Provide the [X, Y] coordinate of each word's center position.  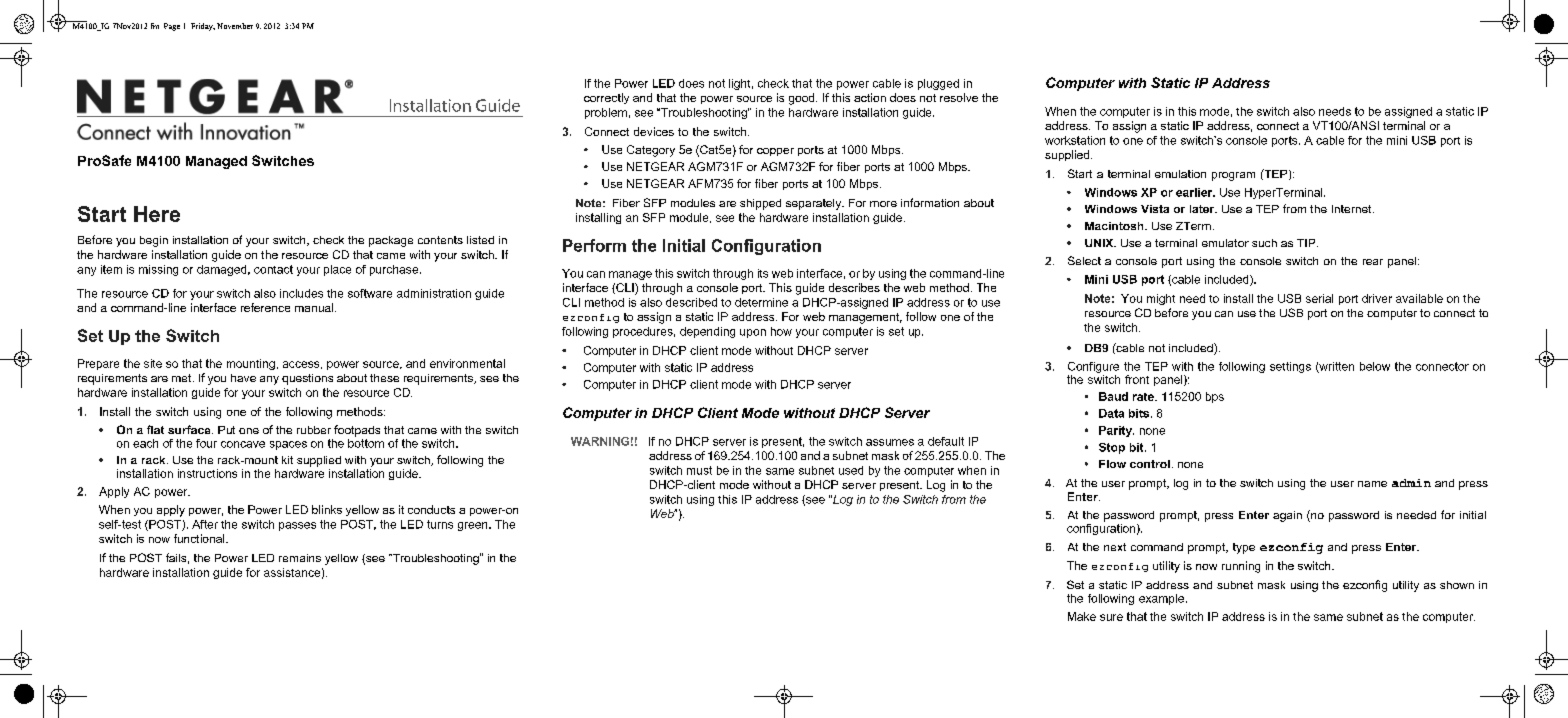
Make [1082, 616]
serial [1319, 298]
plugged [938, 84]
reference [265, 307]
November [235, 26]
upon [753, 333]
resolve [959, 97]
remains [300, 558]
